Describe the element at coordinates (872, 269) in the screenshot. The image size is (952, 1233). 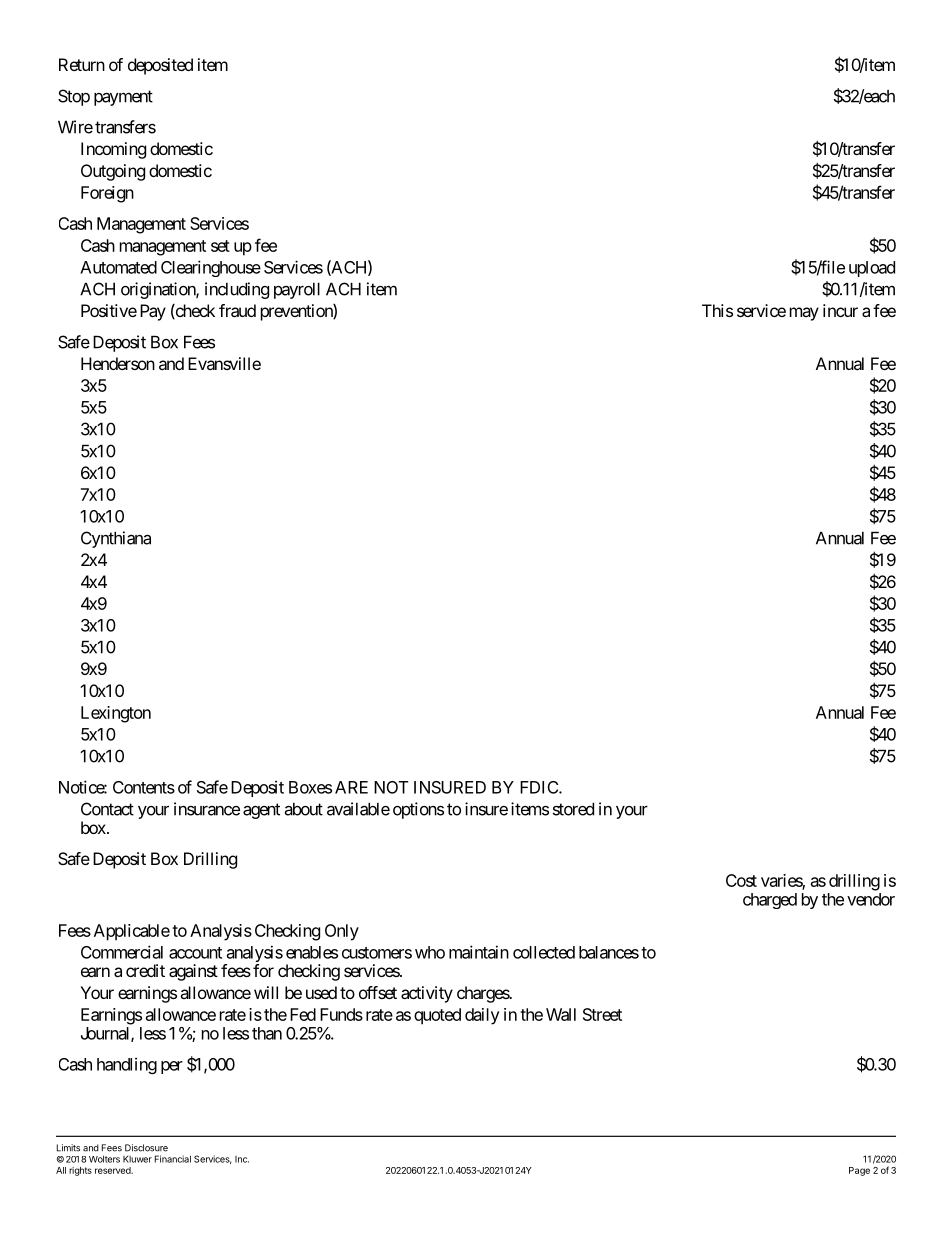
I see `upload` at that location.
